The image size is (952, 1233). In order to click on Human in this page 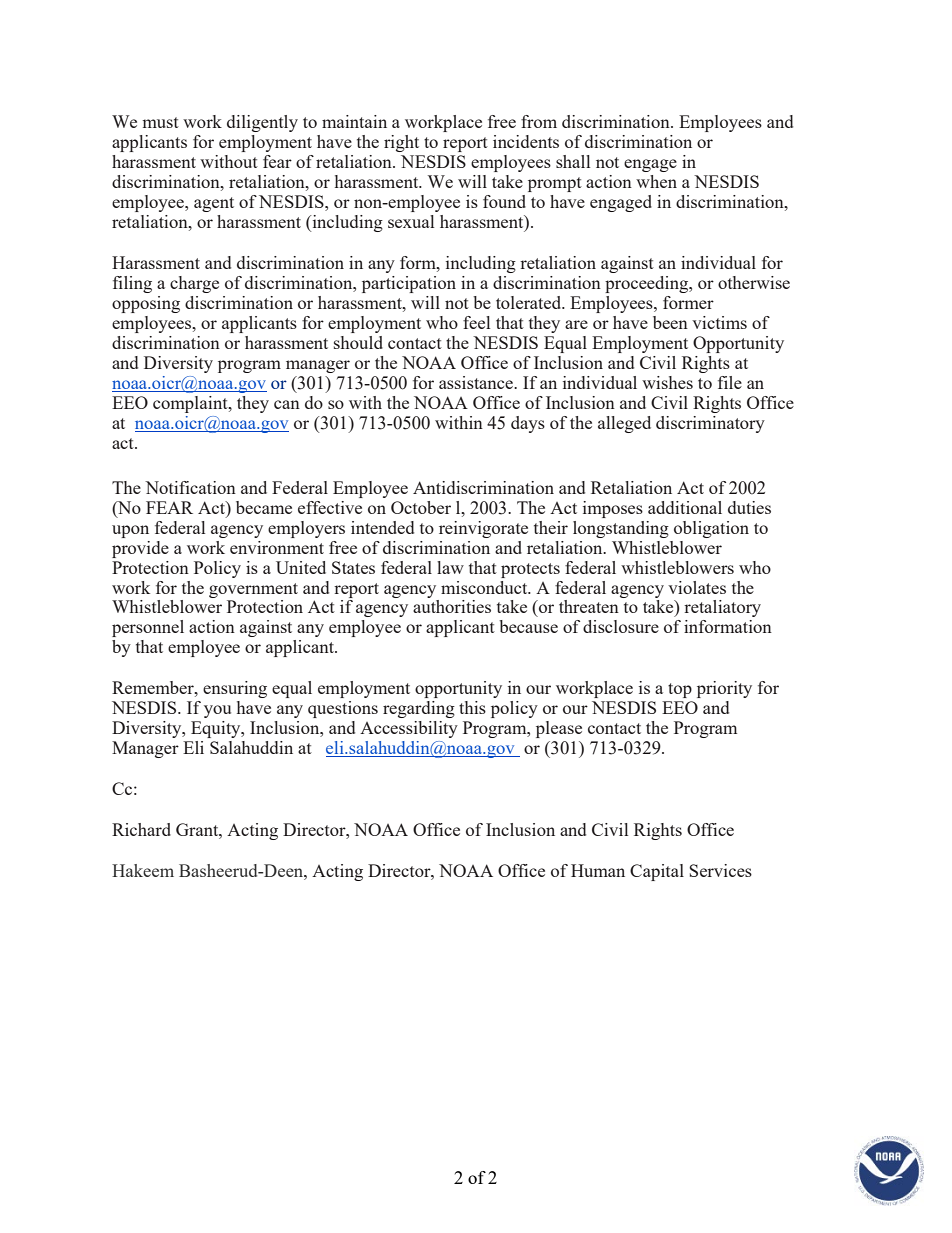, I will do `click(598, 870)`.
